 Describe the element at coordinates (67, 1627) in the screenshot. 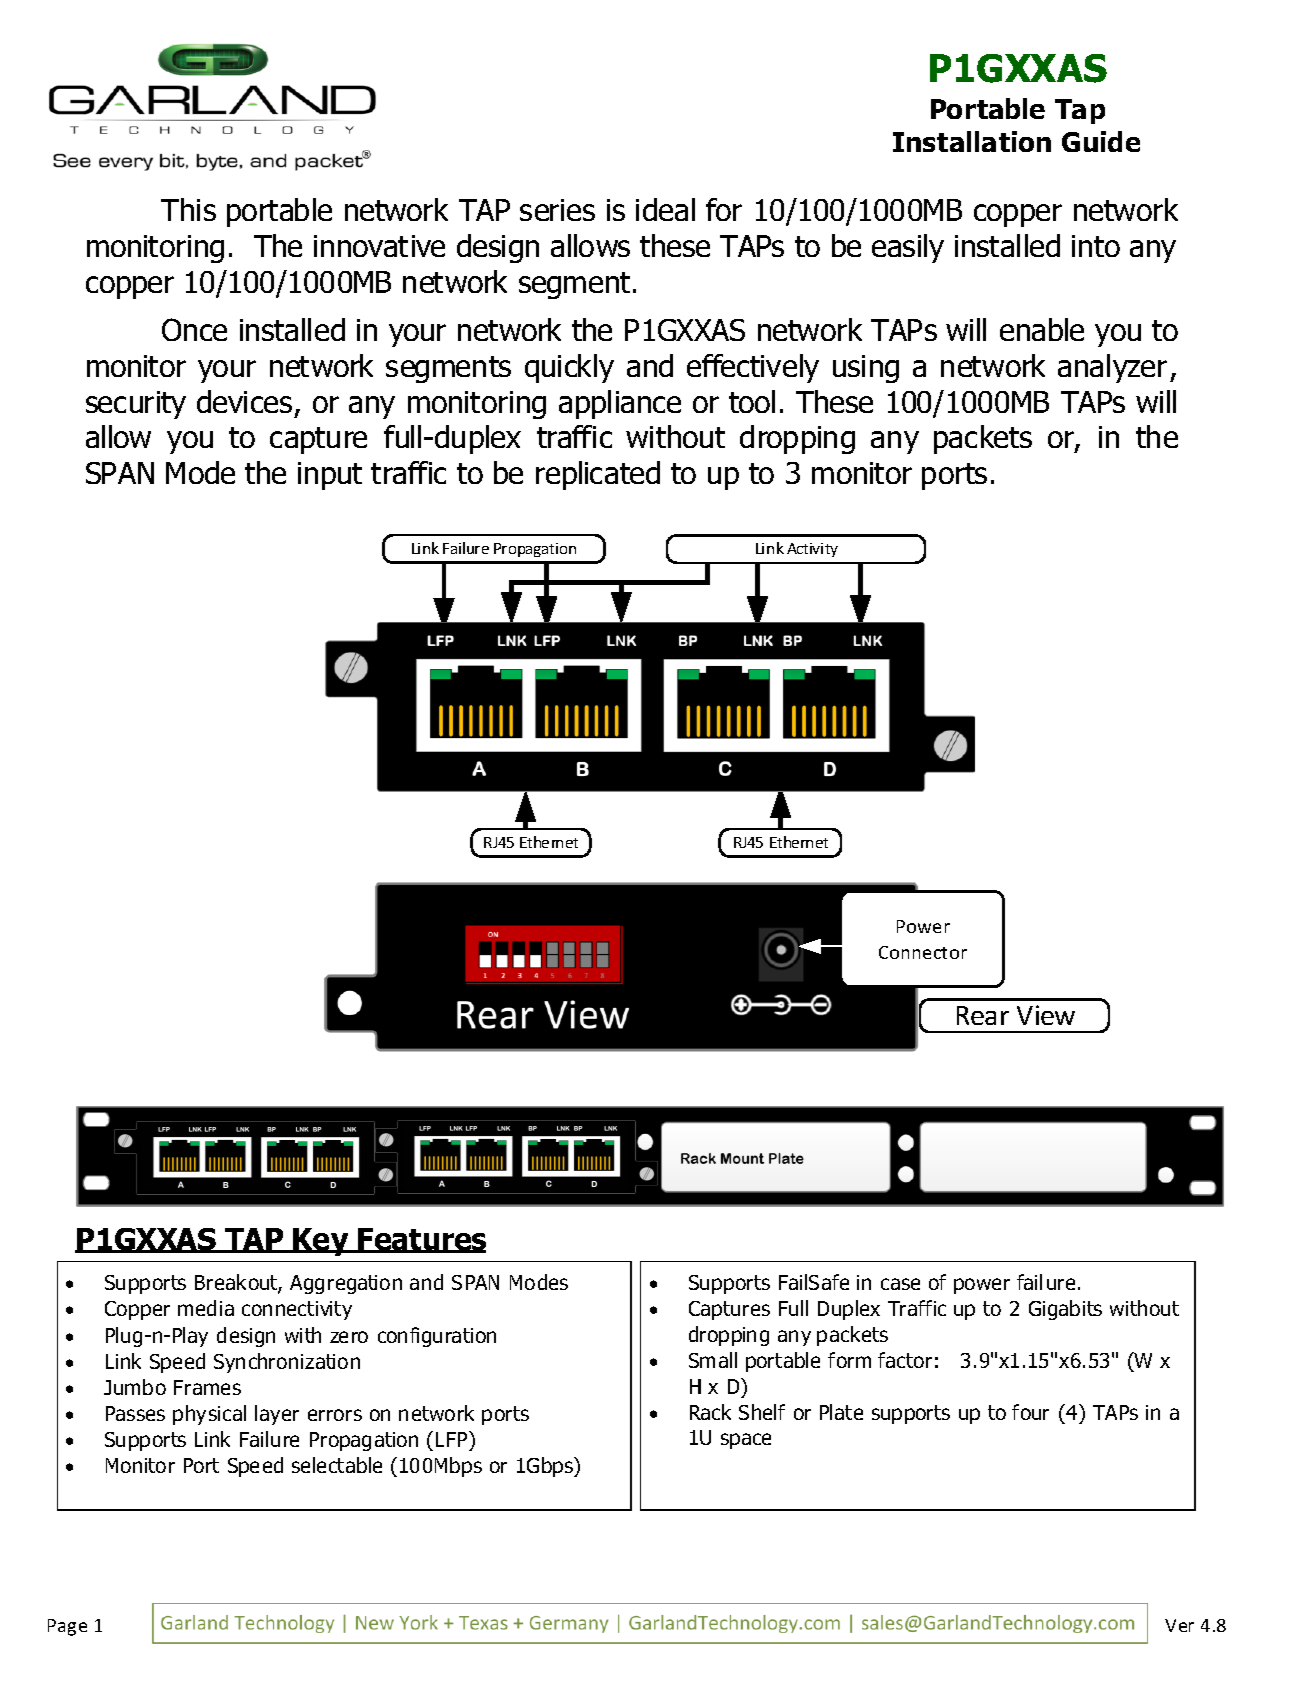

I see `Page` at that location.
